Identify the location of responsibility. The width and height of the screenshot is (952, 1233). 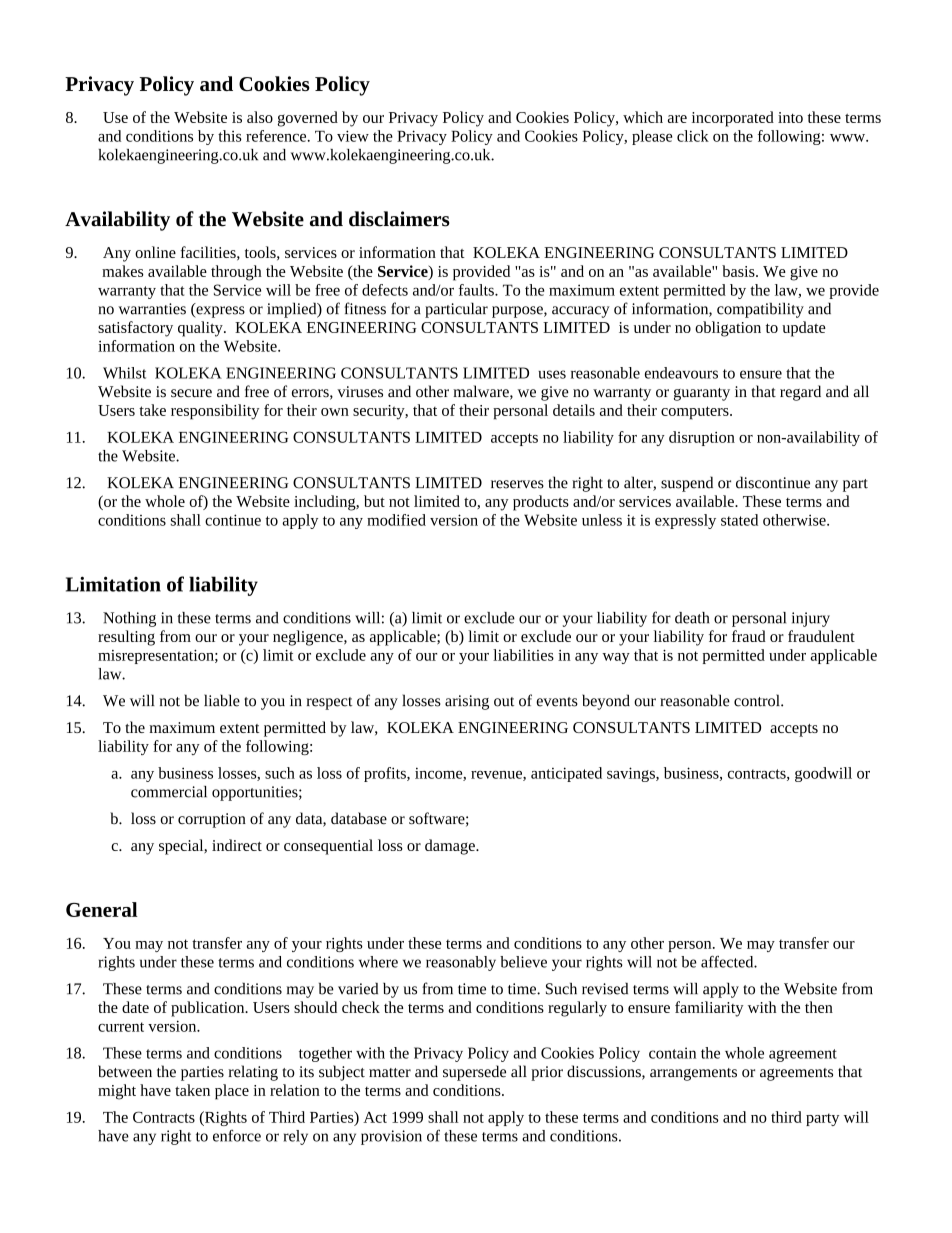
(215, 412).
